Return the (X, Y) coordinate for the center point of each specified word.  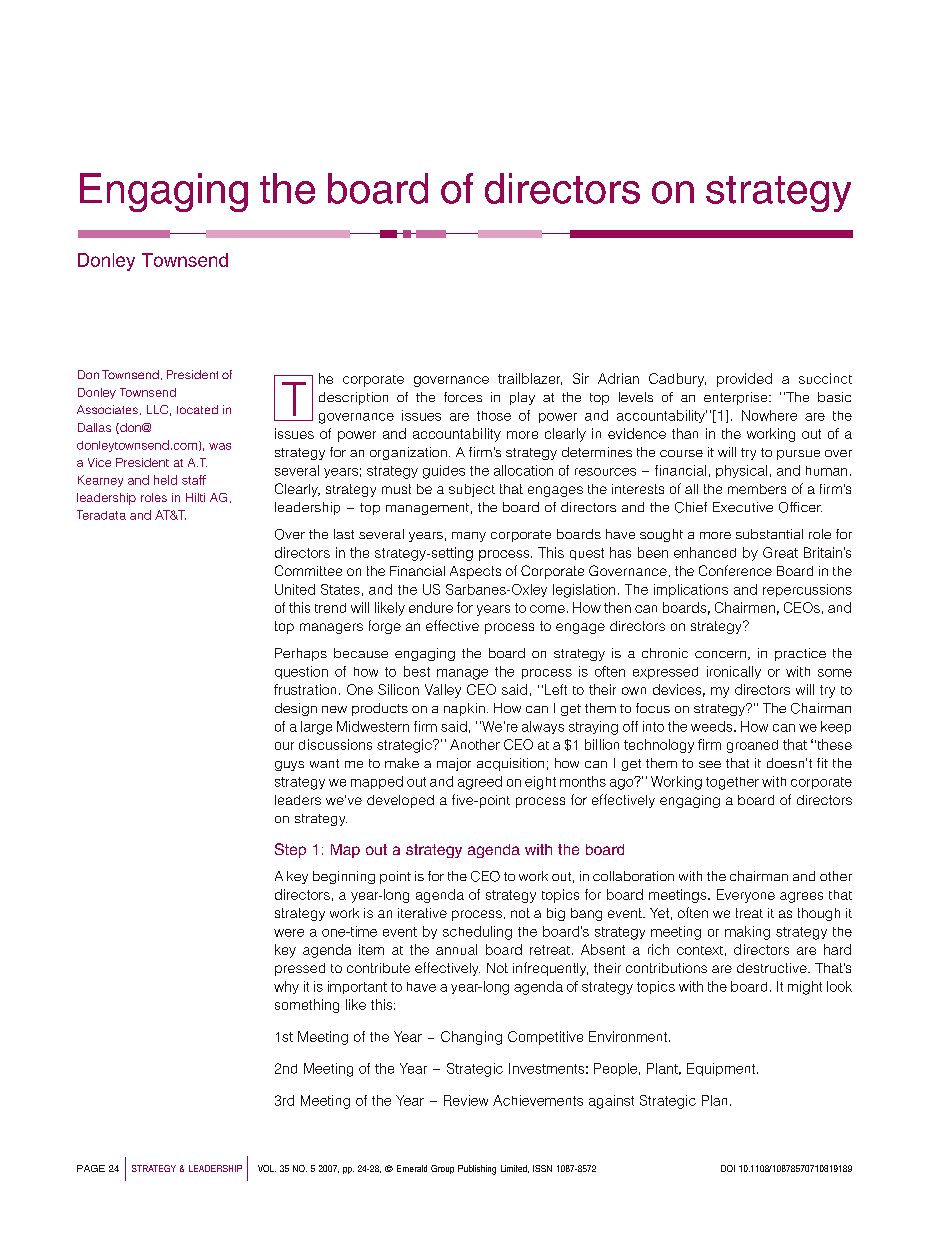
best (417, 671)
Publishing (477, 1170)
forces (463, 397)
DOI (728, 1168)
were (289, 933)
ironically (734, 672)
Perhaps (301, 654)
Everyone (746, 896)
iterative (422, 913)
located (197, 409)
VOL (267, 1168)
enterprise (737, 398)
